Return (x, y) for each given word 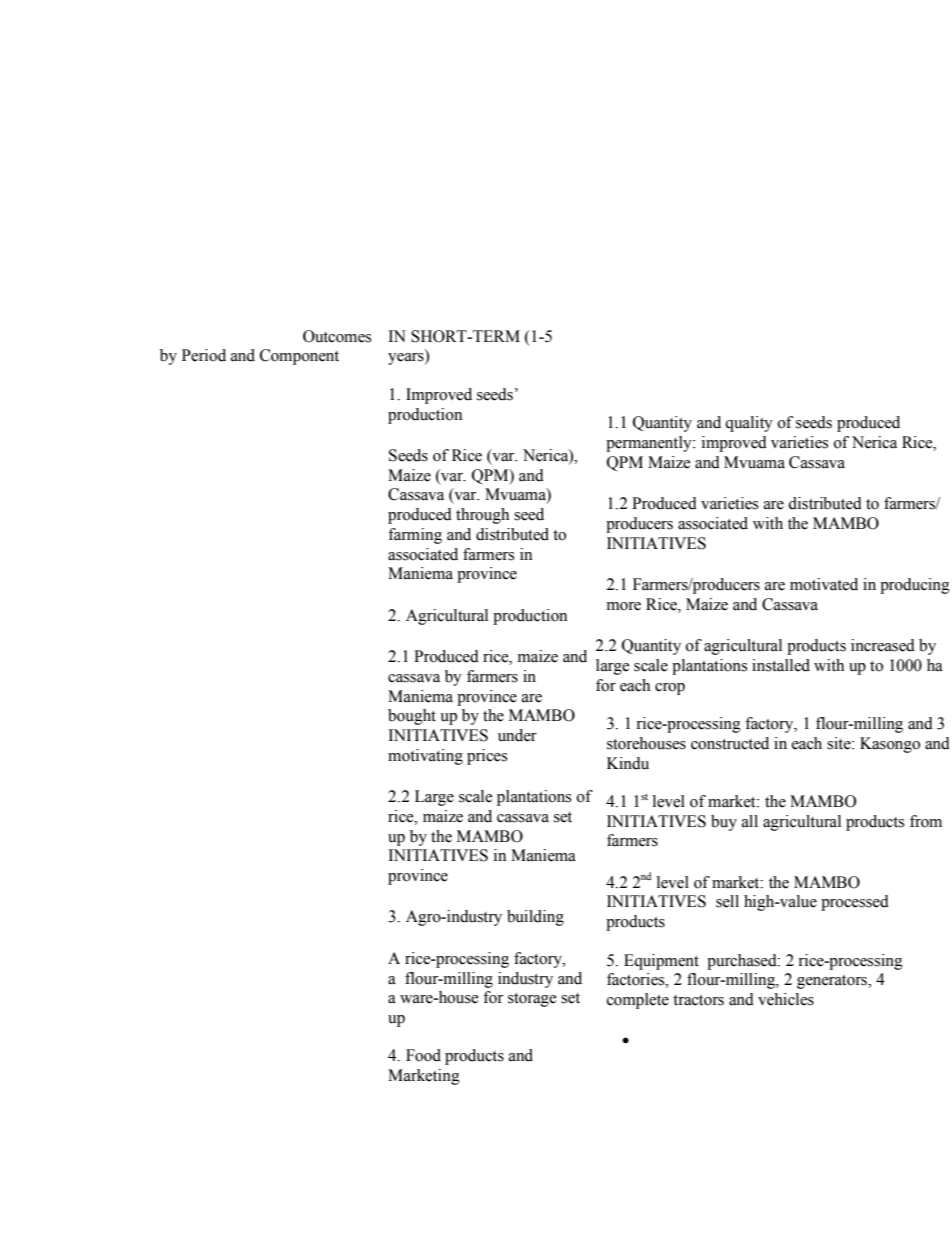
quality (749, 424)
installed (781, 665)
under (517, 735)
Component (299, 357)
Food (423, 1055)
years (407, 359)
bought (412, 717)
